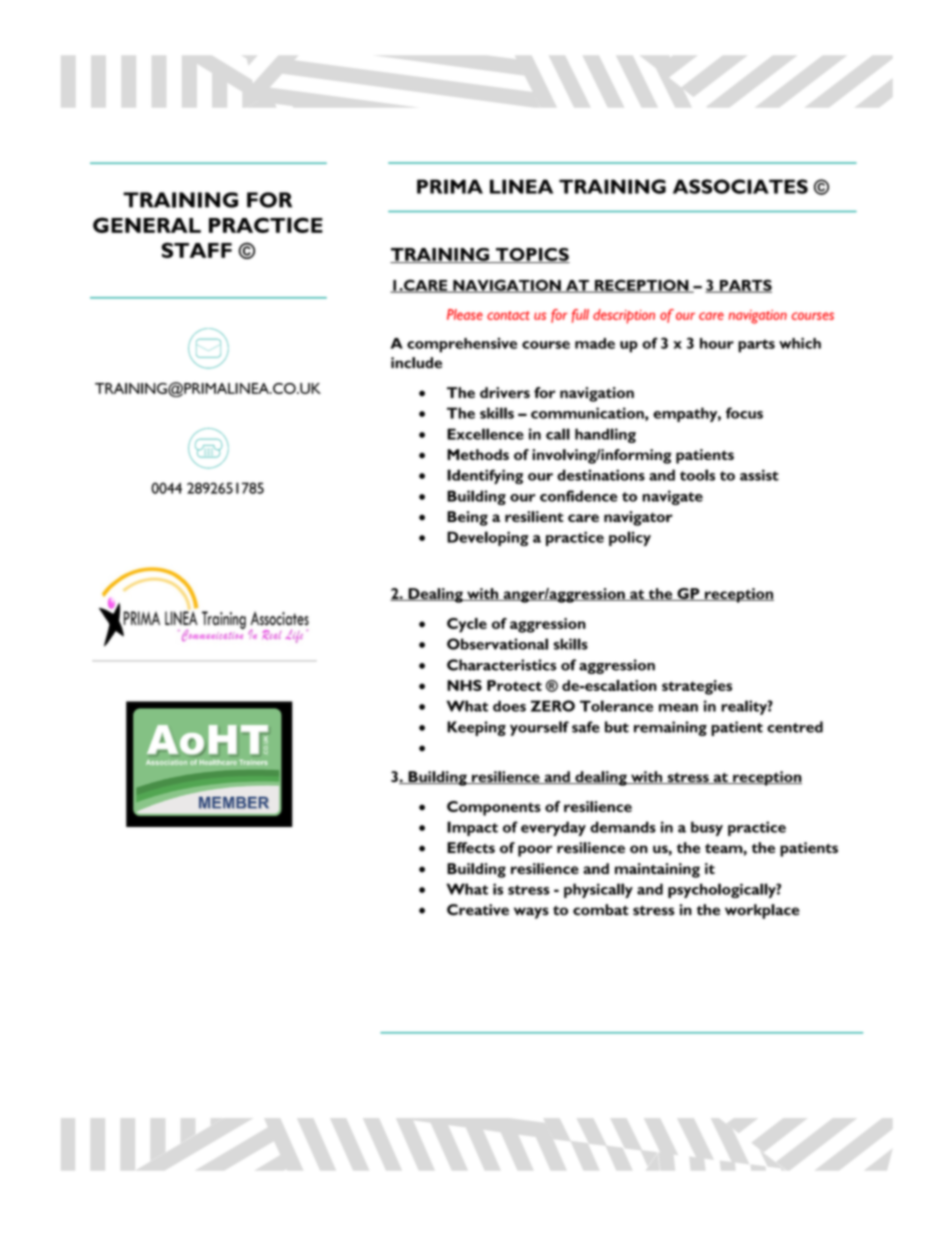 The width and height of the screenshot is (952, 1233). Describe the element at coordinates (488, 538) in the screenshot. I see `Developing` at that location.
